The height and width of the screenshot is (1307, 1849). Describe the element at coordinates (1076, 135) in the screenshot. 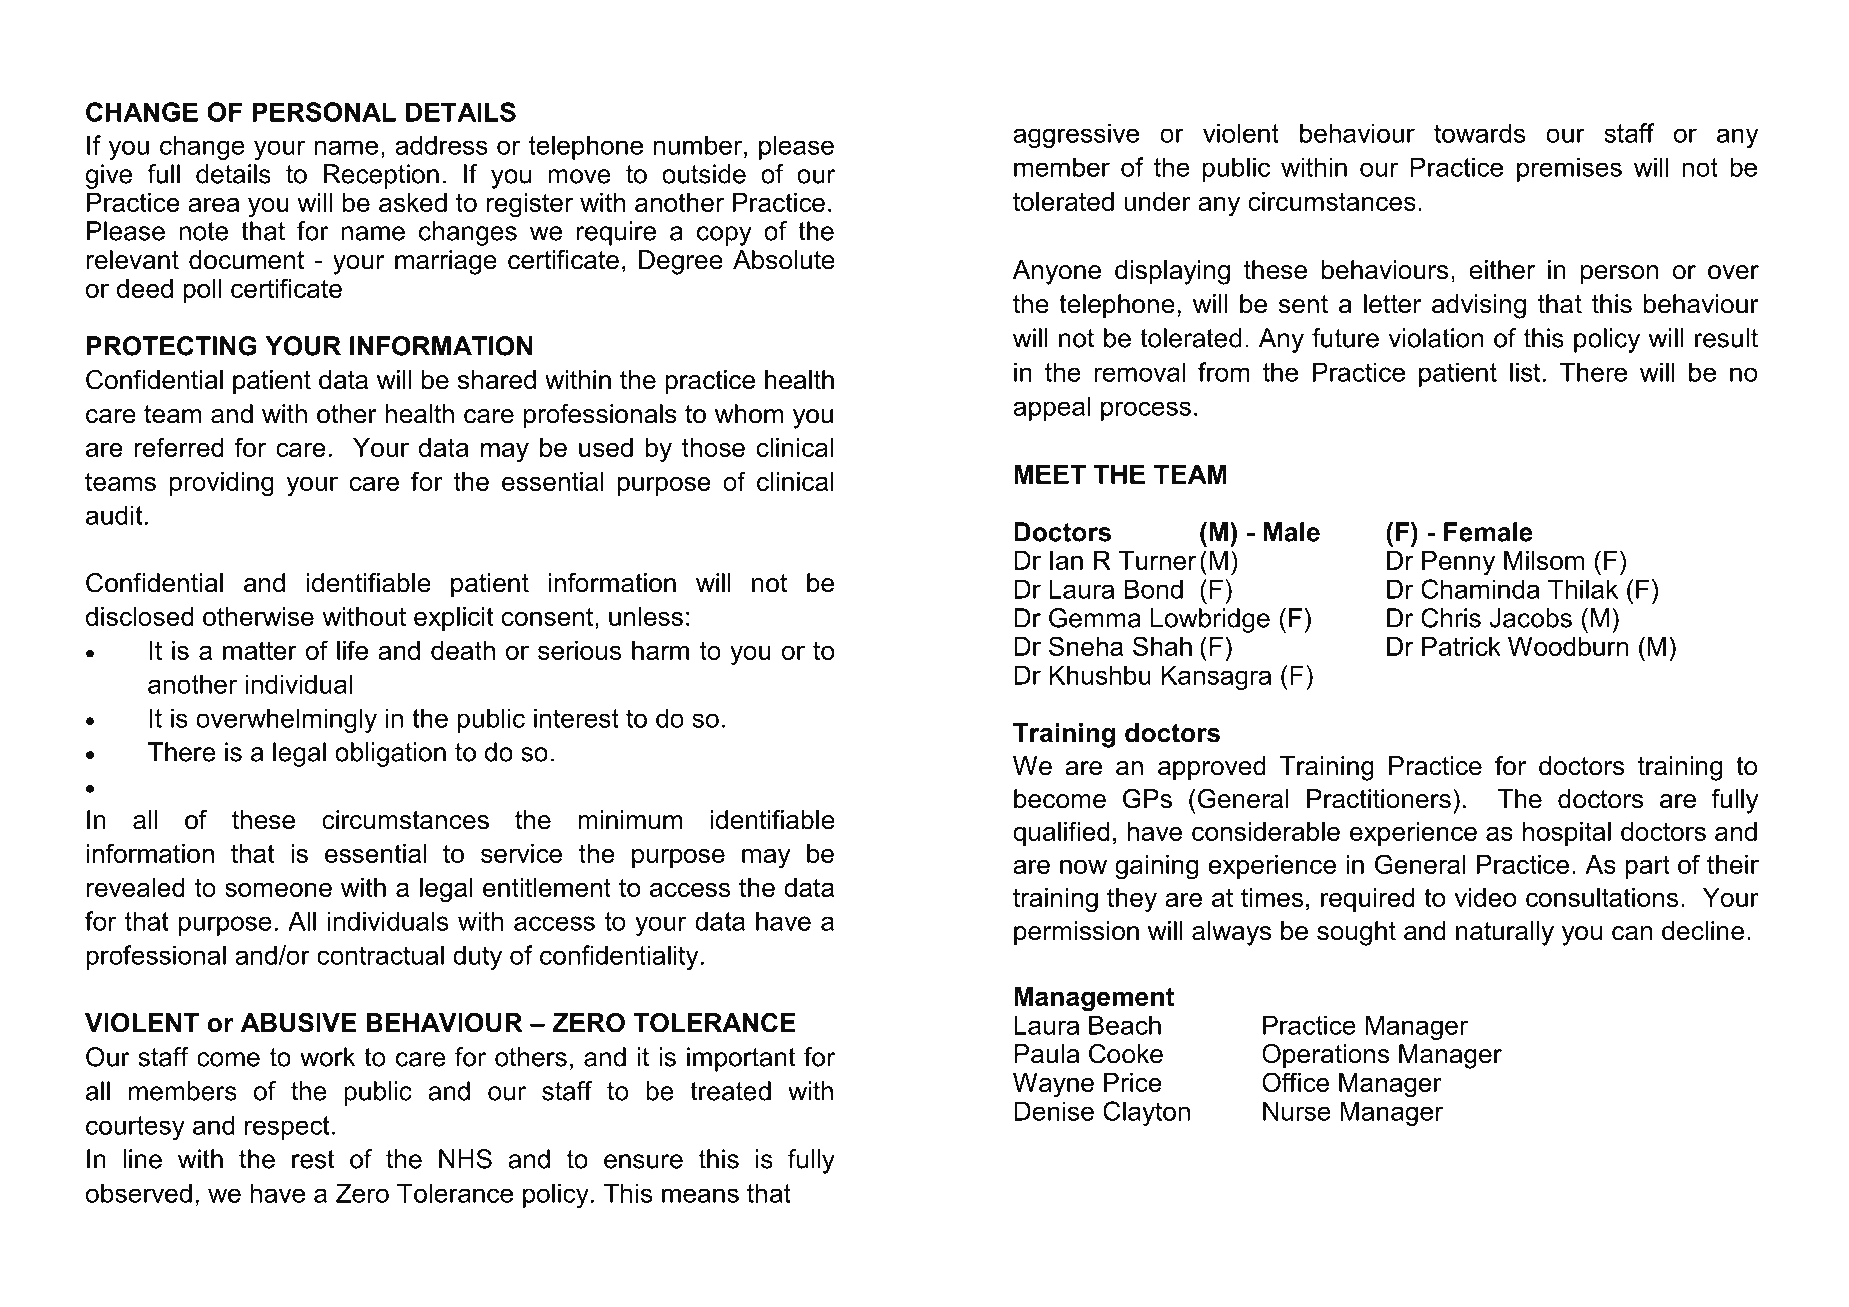

I see `aggressive` at that location.
